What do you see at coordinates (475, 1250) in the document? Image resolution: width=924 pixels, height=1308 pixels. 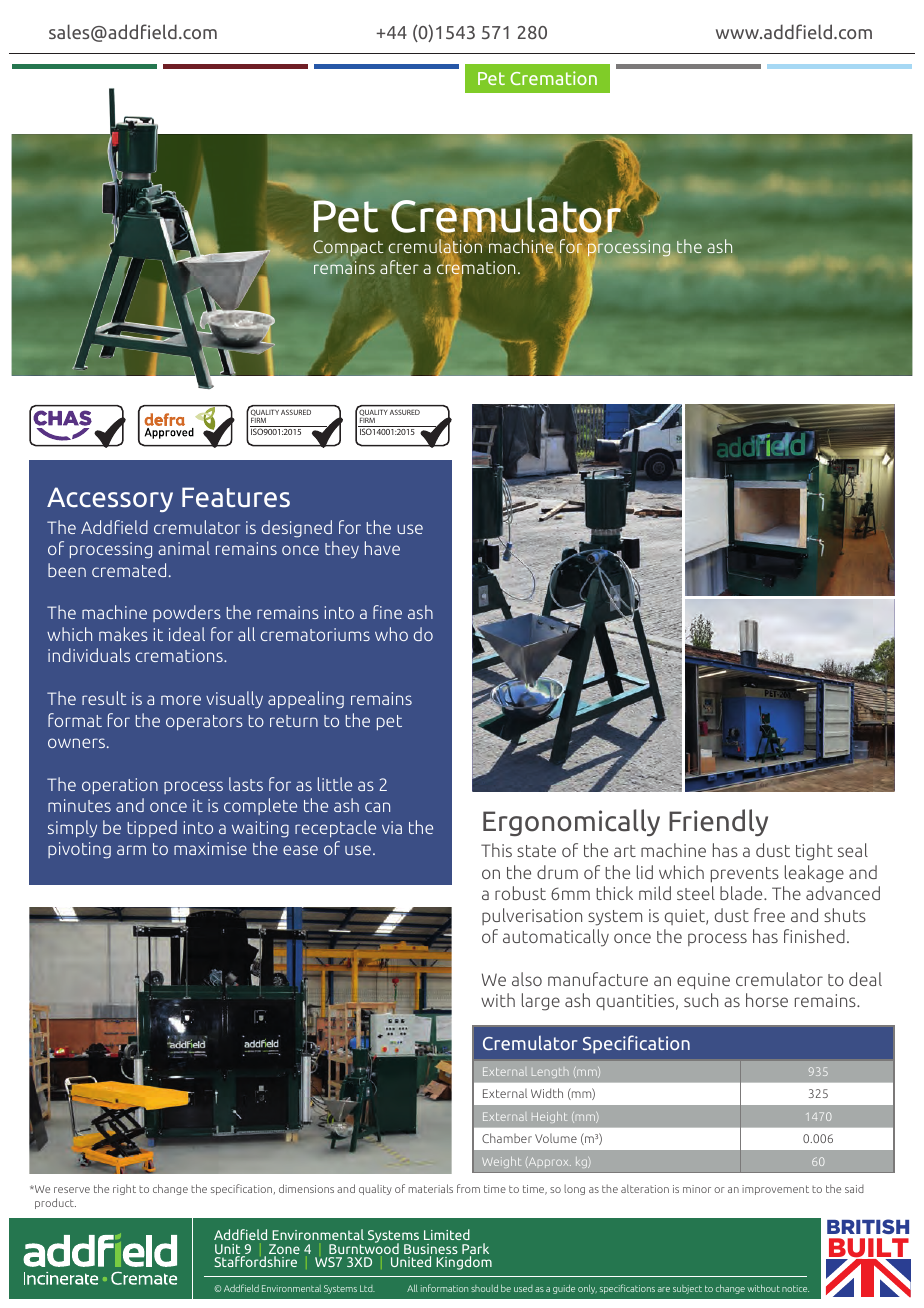 I see `Park` at bounding box center [475, 1250].
